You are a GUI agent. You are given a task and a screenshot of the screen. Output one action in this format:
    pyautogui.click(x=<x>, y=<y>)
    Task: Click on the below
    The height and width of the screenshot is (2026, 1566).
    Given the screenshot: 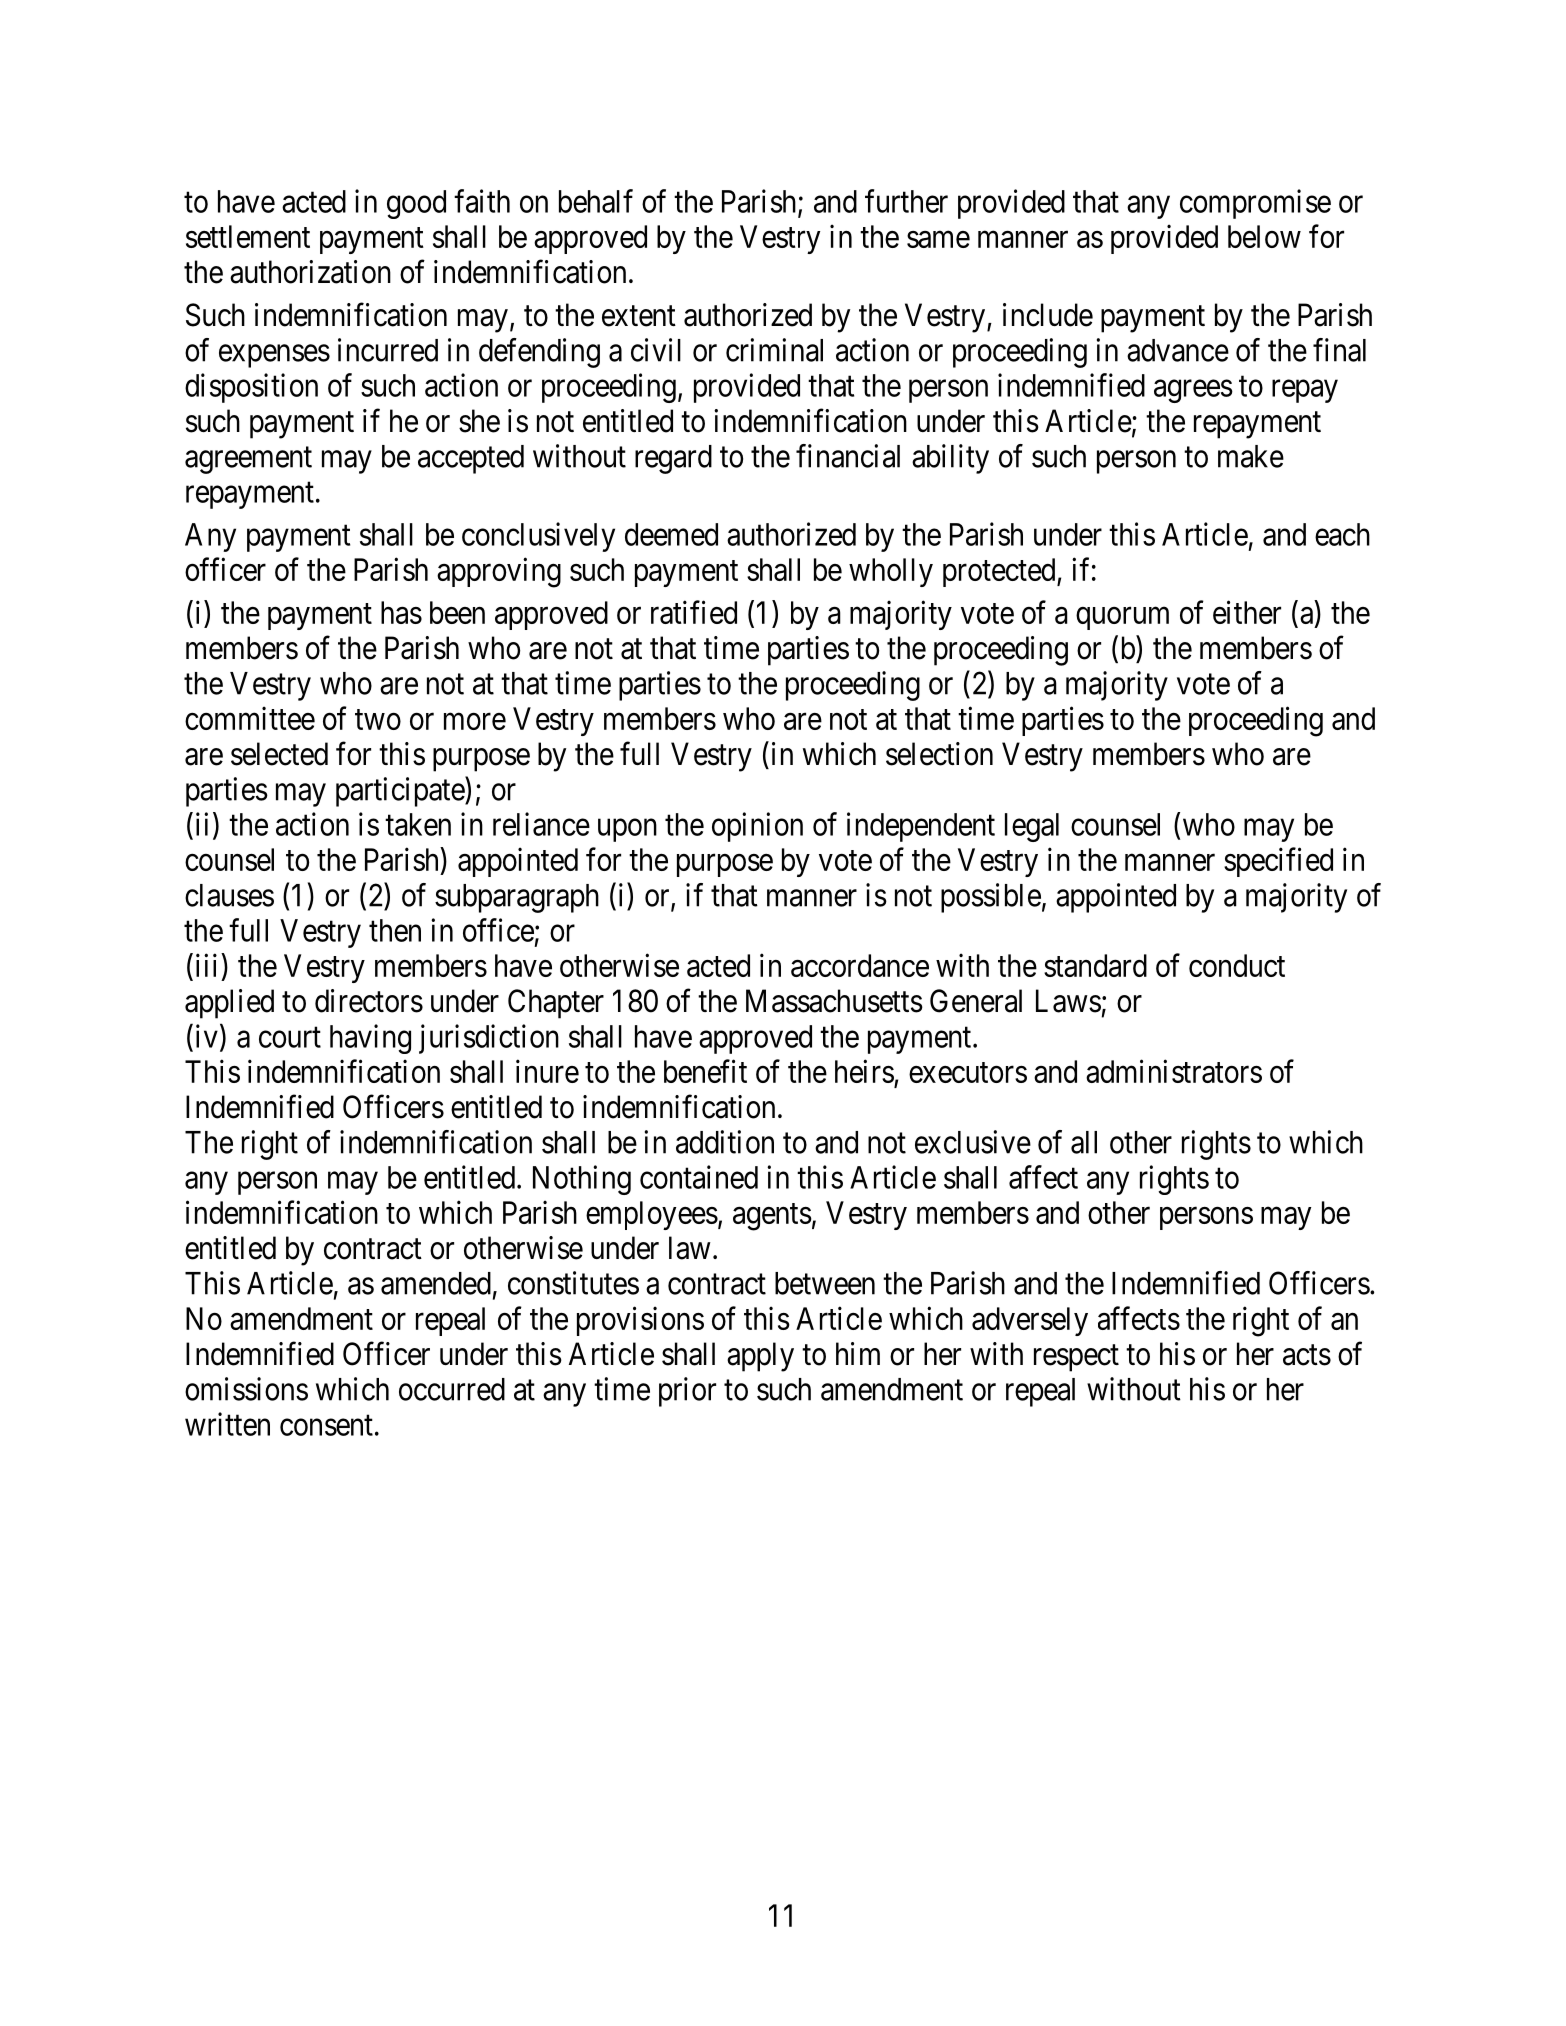 What is the action you would take?
    pyautogui.click(x=1264, y=236)
